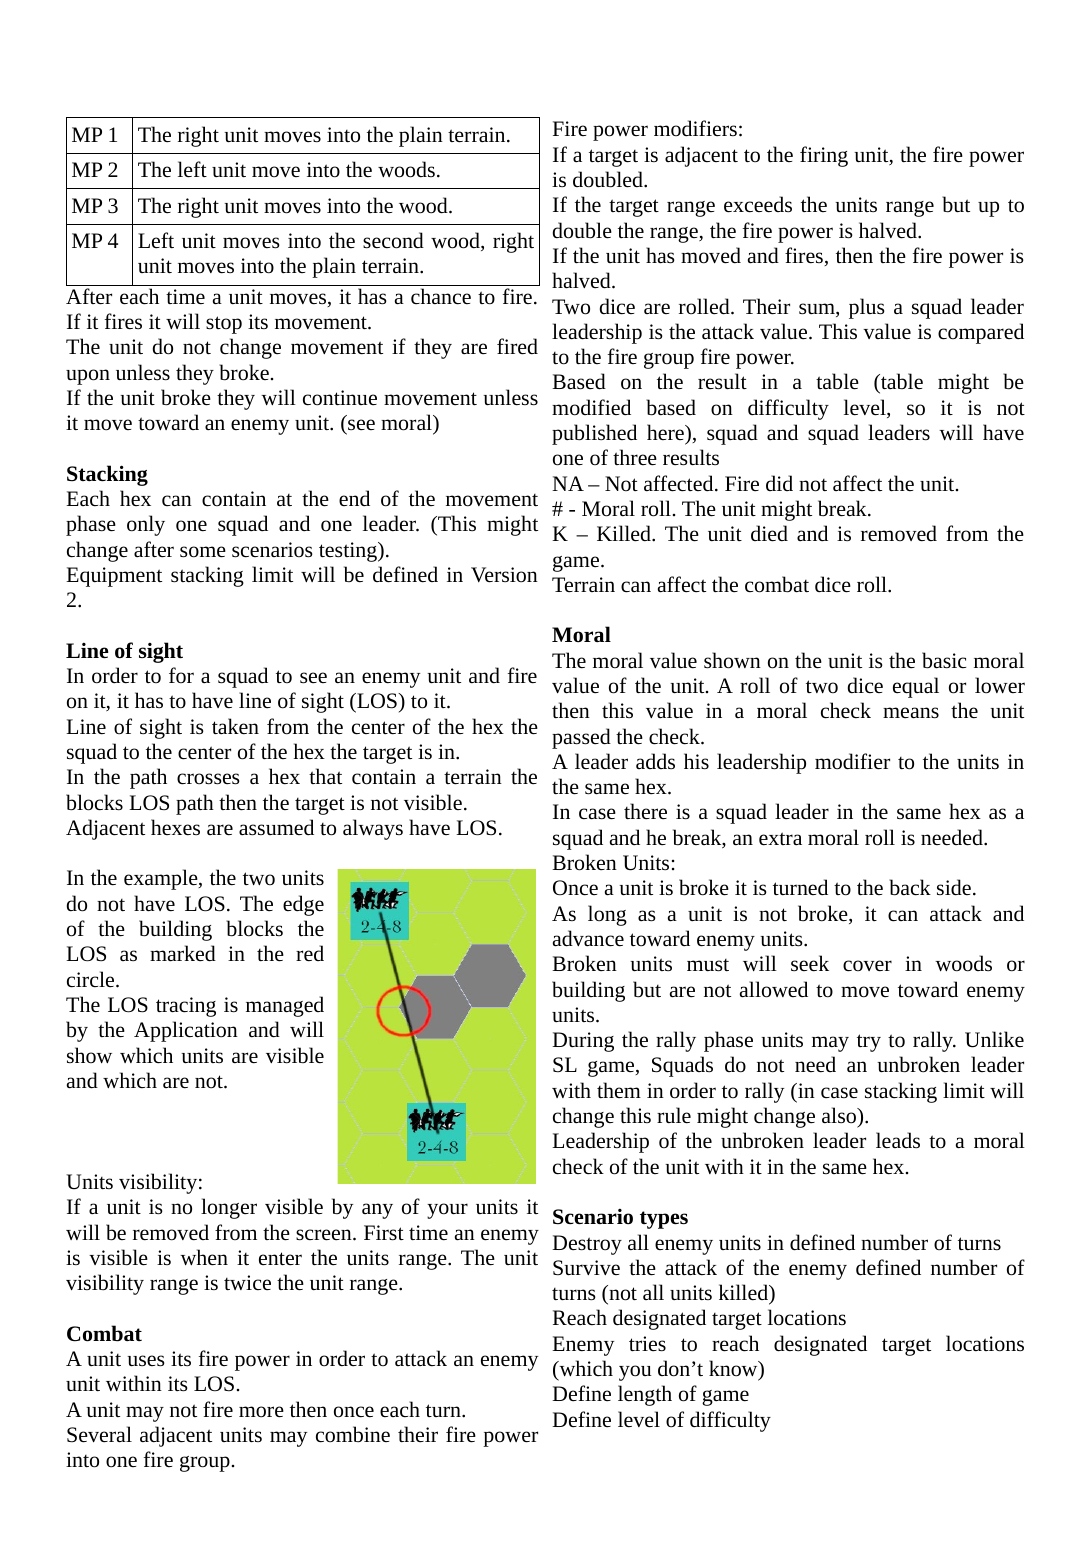 The image size is (1091, 1543). Describe the element at coordinates (261, 1412) in the image. I see `more` at that location.
